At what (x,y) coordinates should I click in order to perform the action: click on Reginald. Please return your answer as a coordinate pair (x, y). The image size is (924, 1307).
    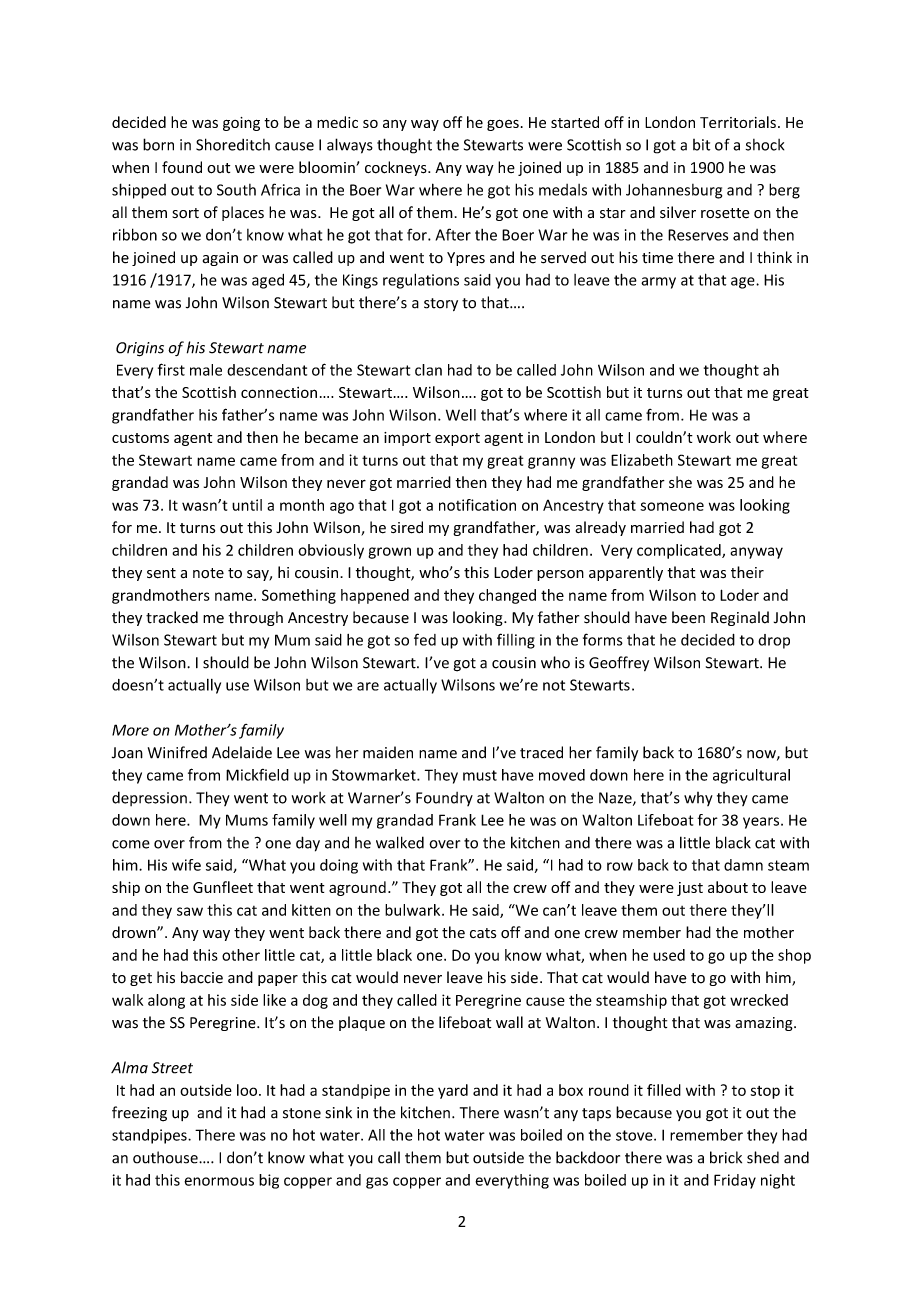
    Looking at the image, I should click on (740, 618).
